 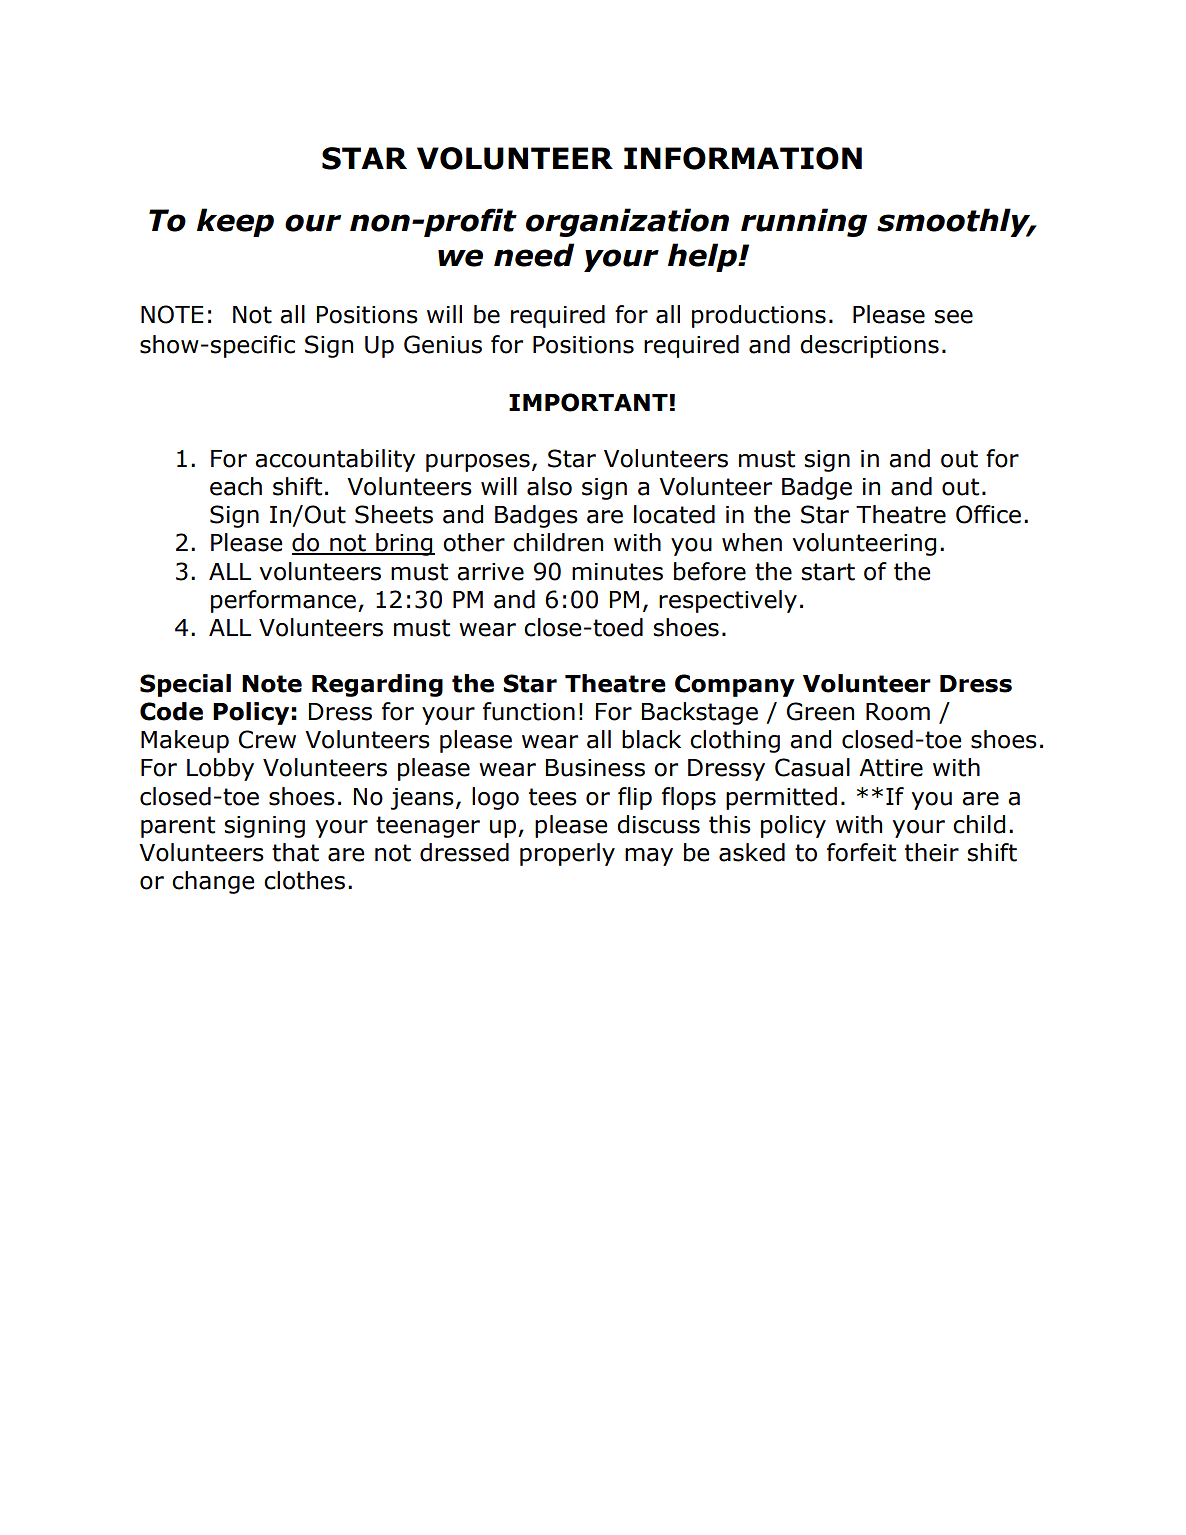 I want to click on that, so click(x=295, y=852).
